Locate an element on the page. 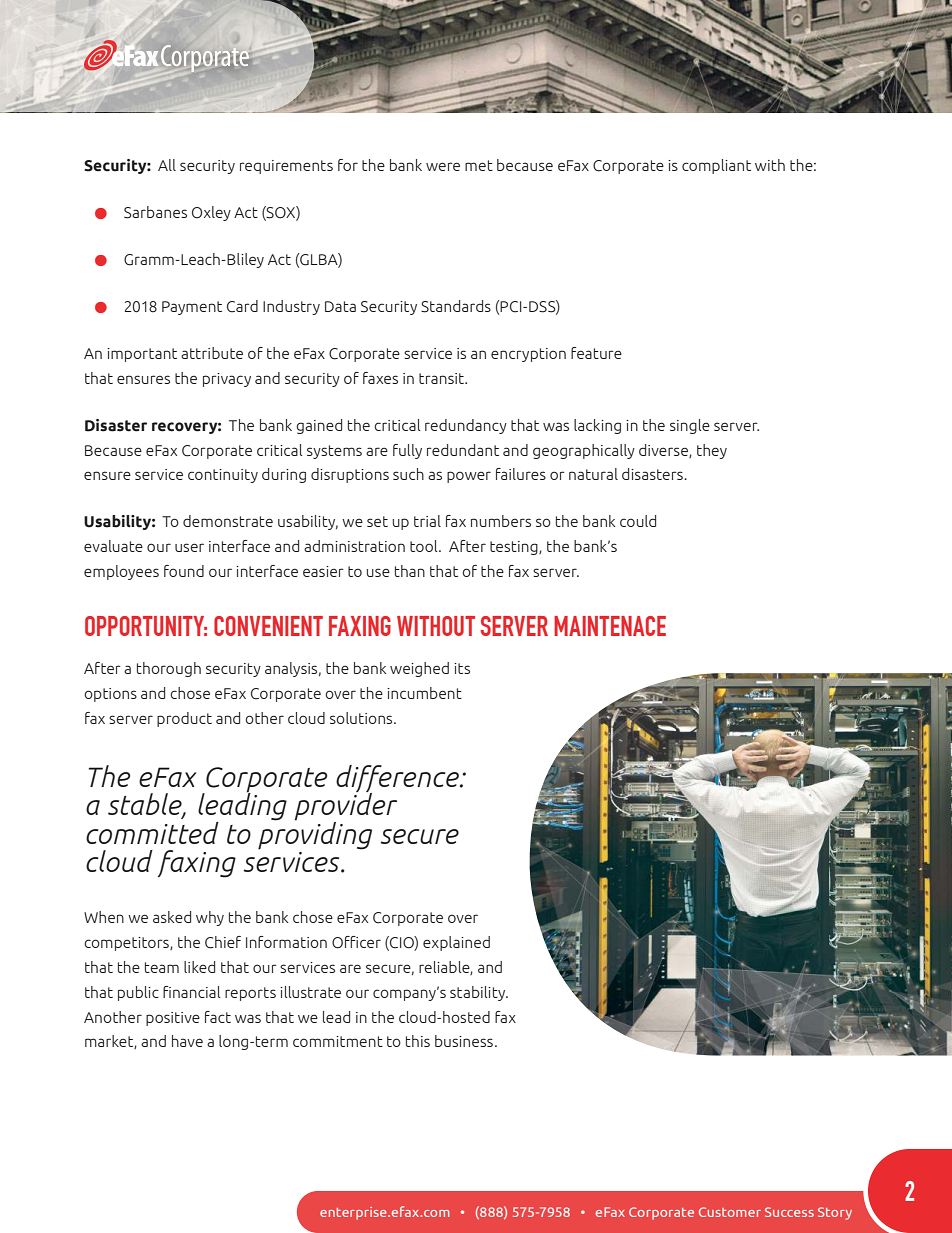  they is located at coordinates (712, 451).
